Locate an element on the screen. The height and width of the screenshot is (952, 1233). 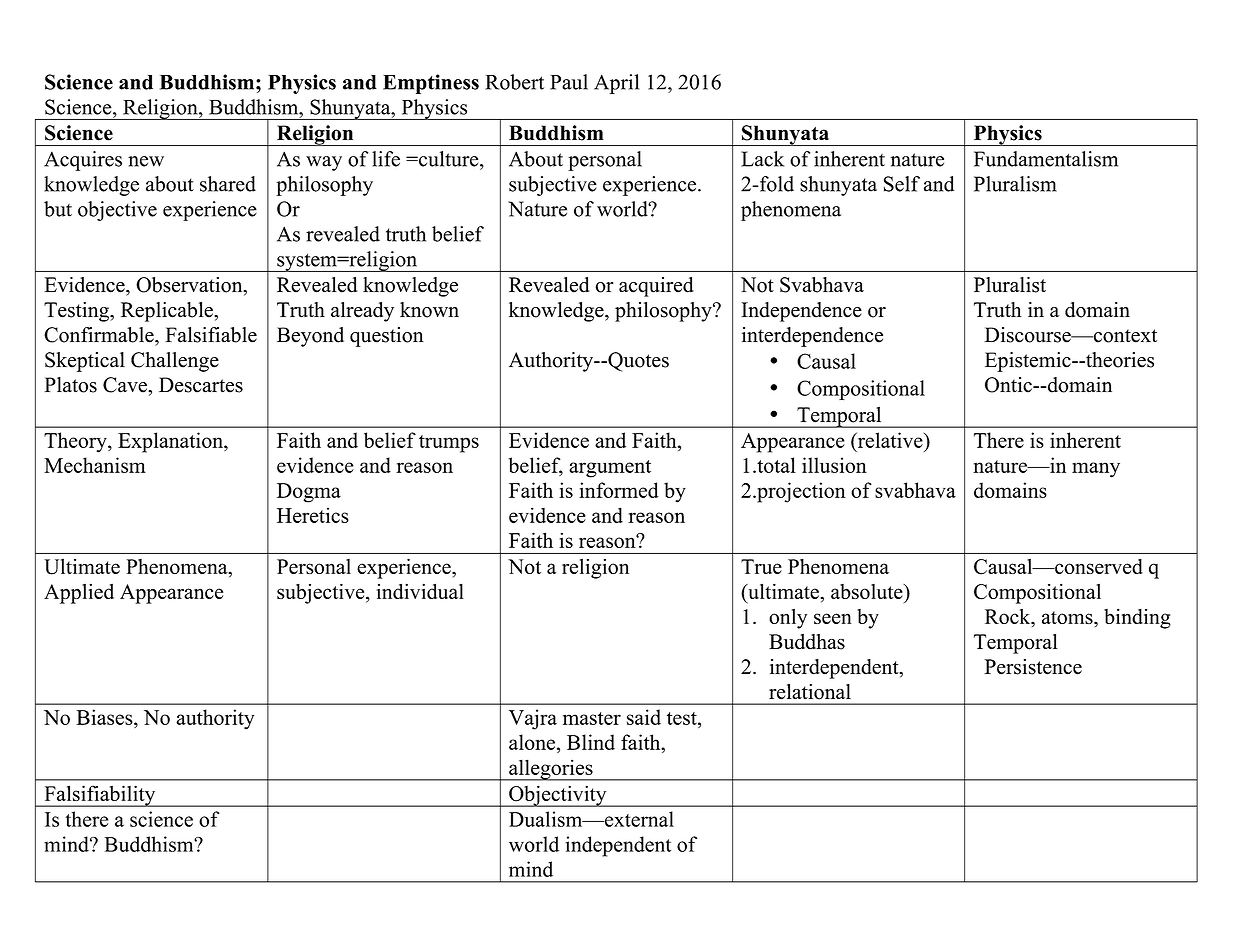
Fundamentalism is located at coordinates (1046, 159).
